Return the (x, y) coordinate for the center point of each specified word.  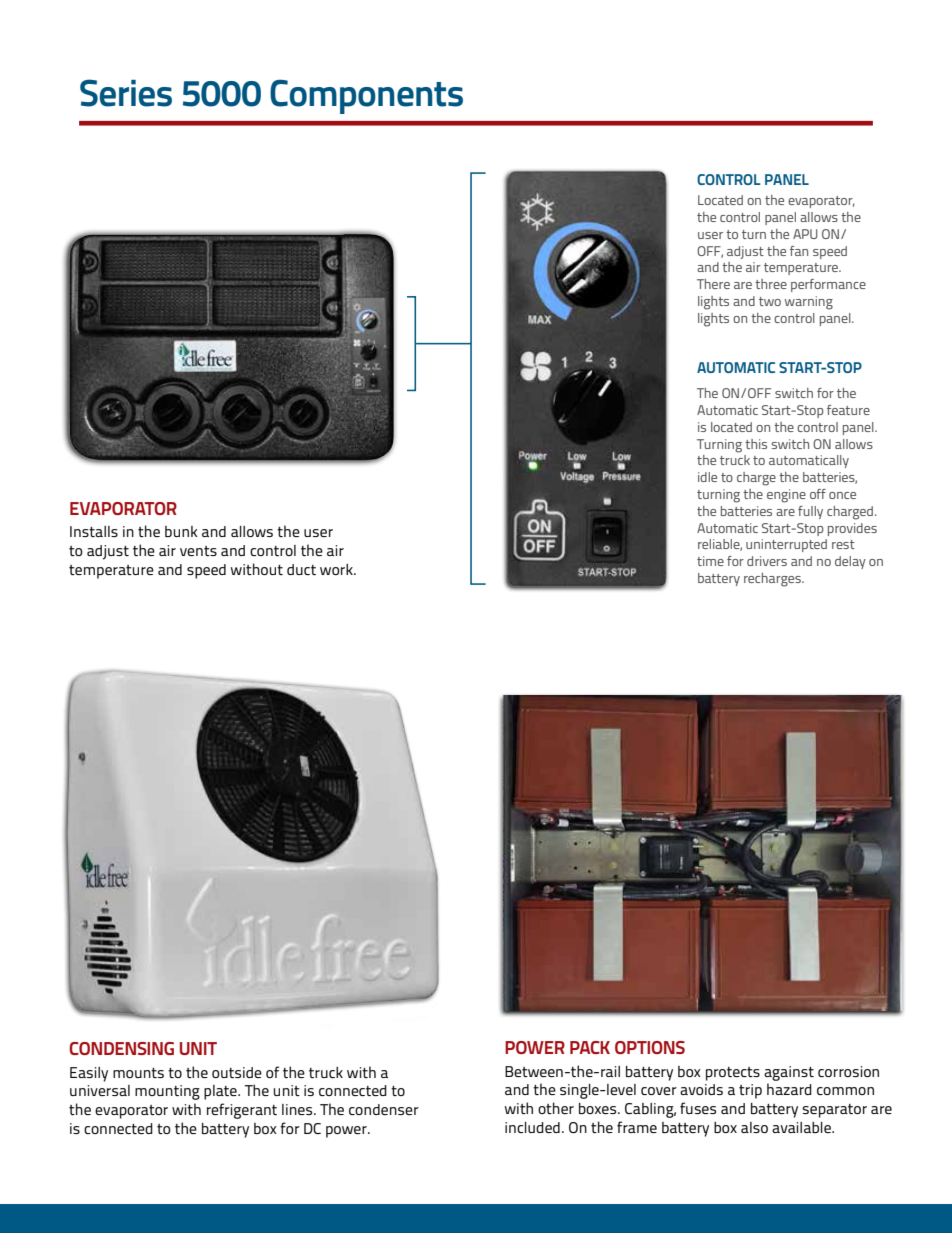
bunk (181, 531)
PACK (590, 1047)
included (532, 1127)
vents (198, 551)
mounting (167, 1092)
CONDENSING (121, 1048)
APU (805, 234)
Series (126, 93)
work (337, 569)
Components (366, 96)
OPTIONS (650, 1047)
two (770, 301)
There (713, 284)
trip (750, 1091)
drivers (767, 561)
